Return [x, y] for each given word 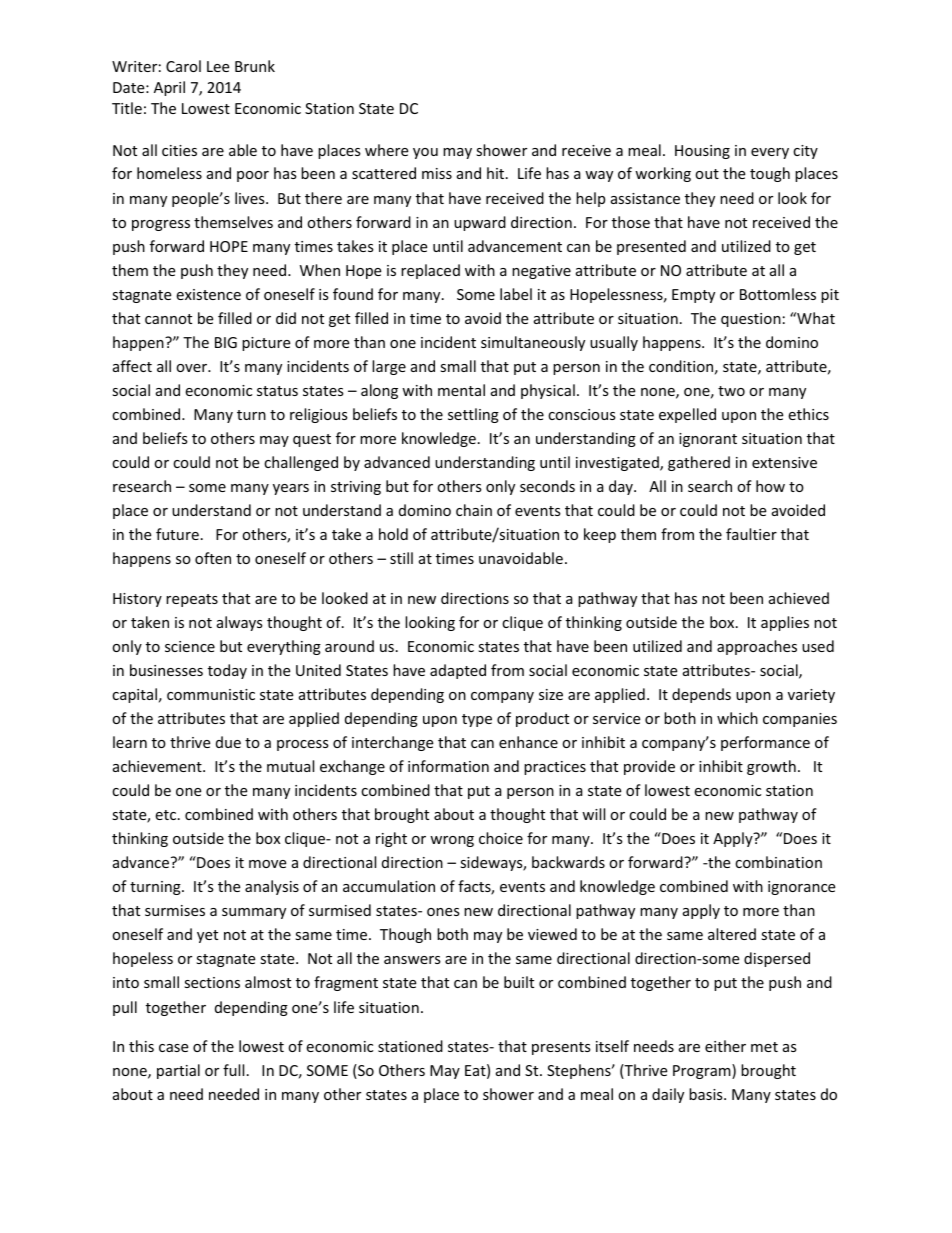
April [169, 88]
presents [561, 1048]
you [425, 153]
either [725, 1046]
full [233, 1070]
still [401, 558]
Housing [702, 152]
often [213, 558]
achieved [799, 598]
